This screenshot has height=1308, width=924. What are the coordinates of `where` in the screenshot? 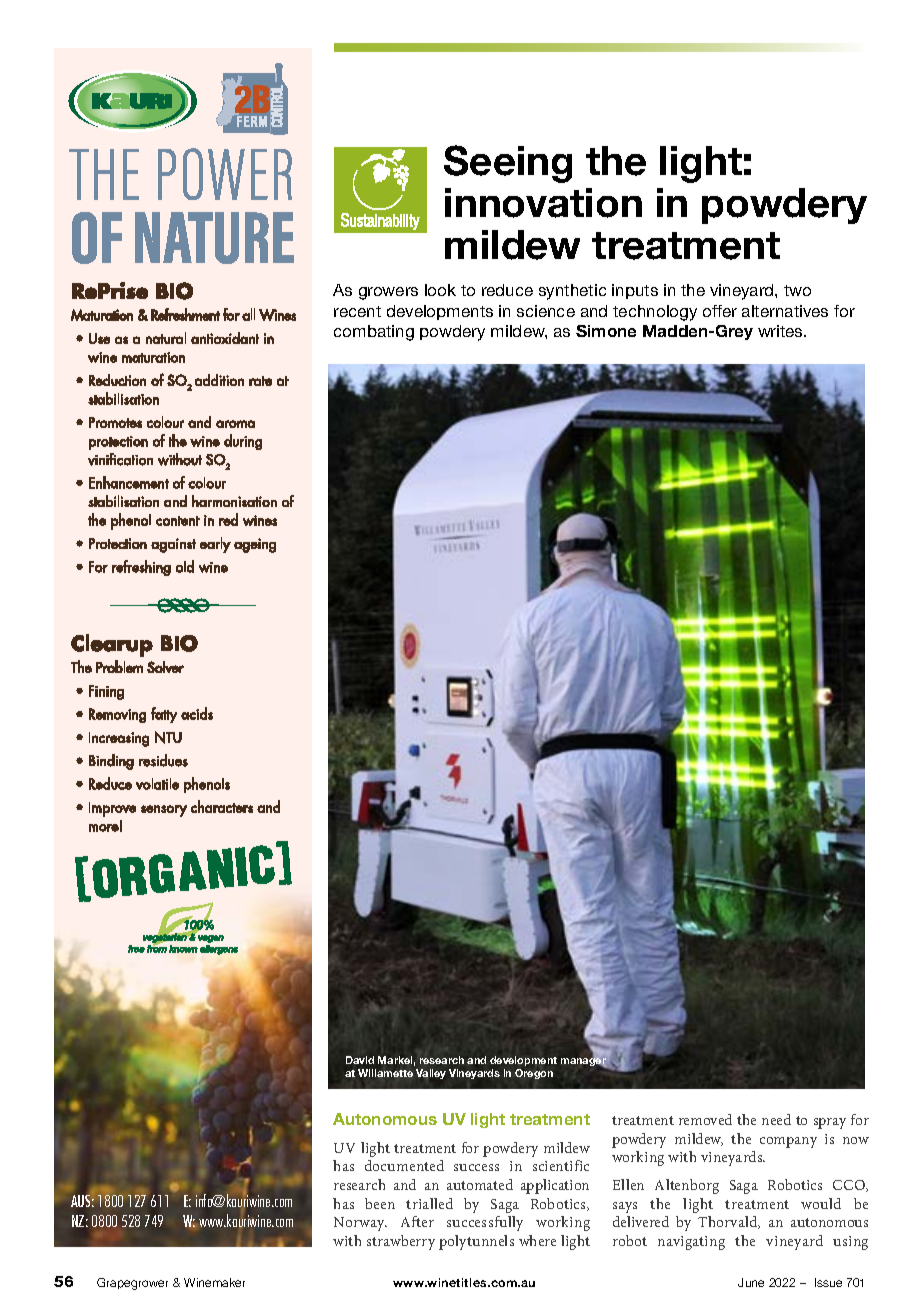 It's located at (537, 1240).
